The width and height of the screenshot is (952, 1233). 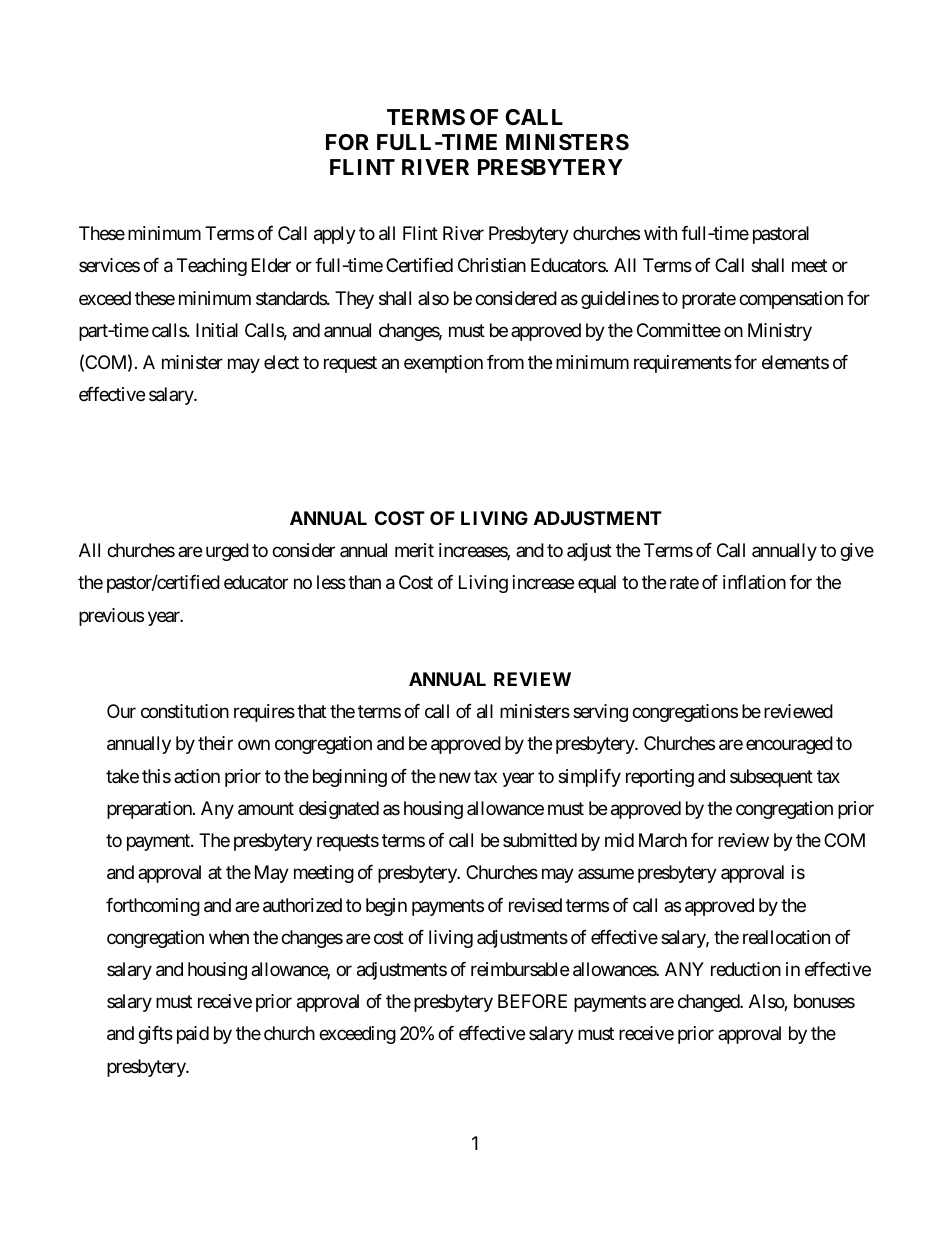 I want to click on compensation, so click(x=791, y=300).
